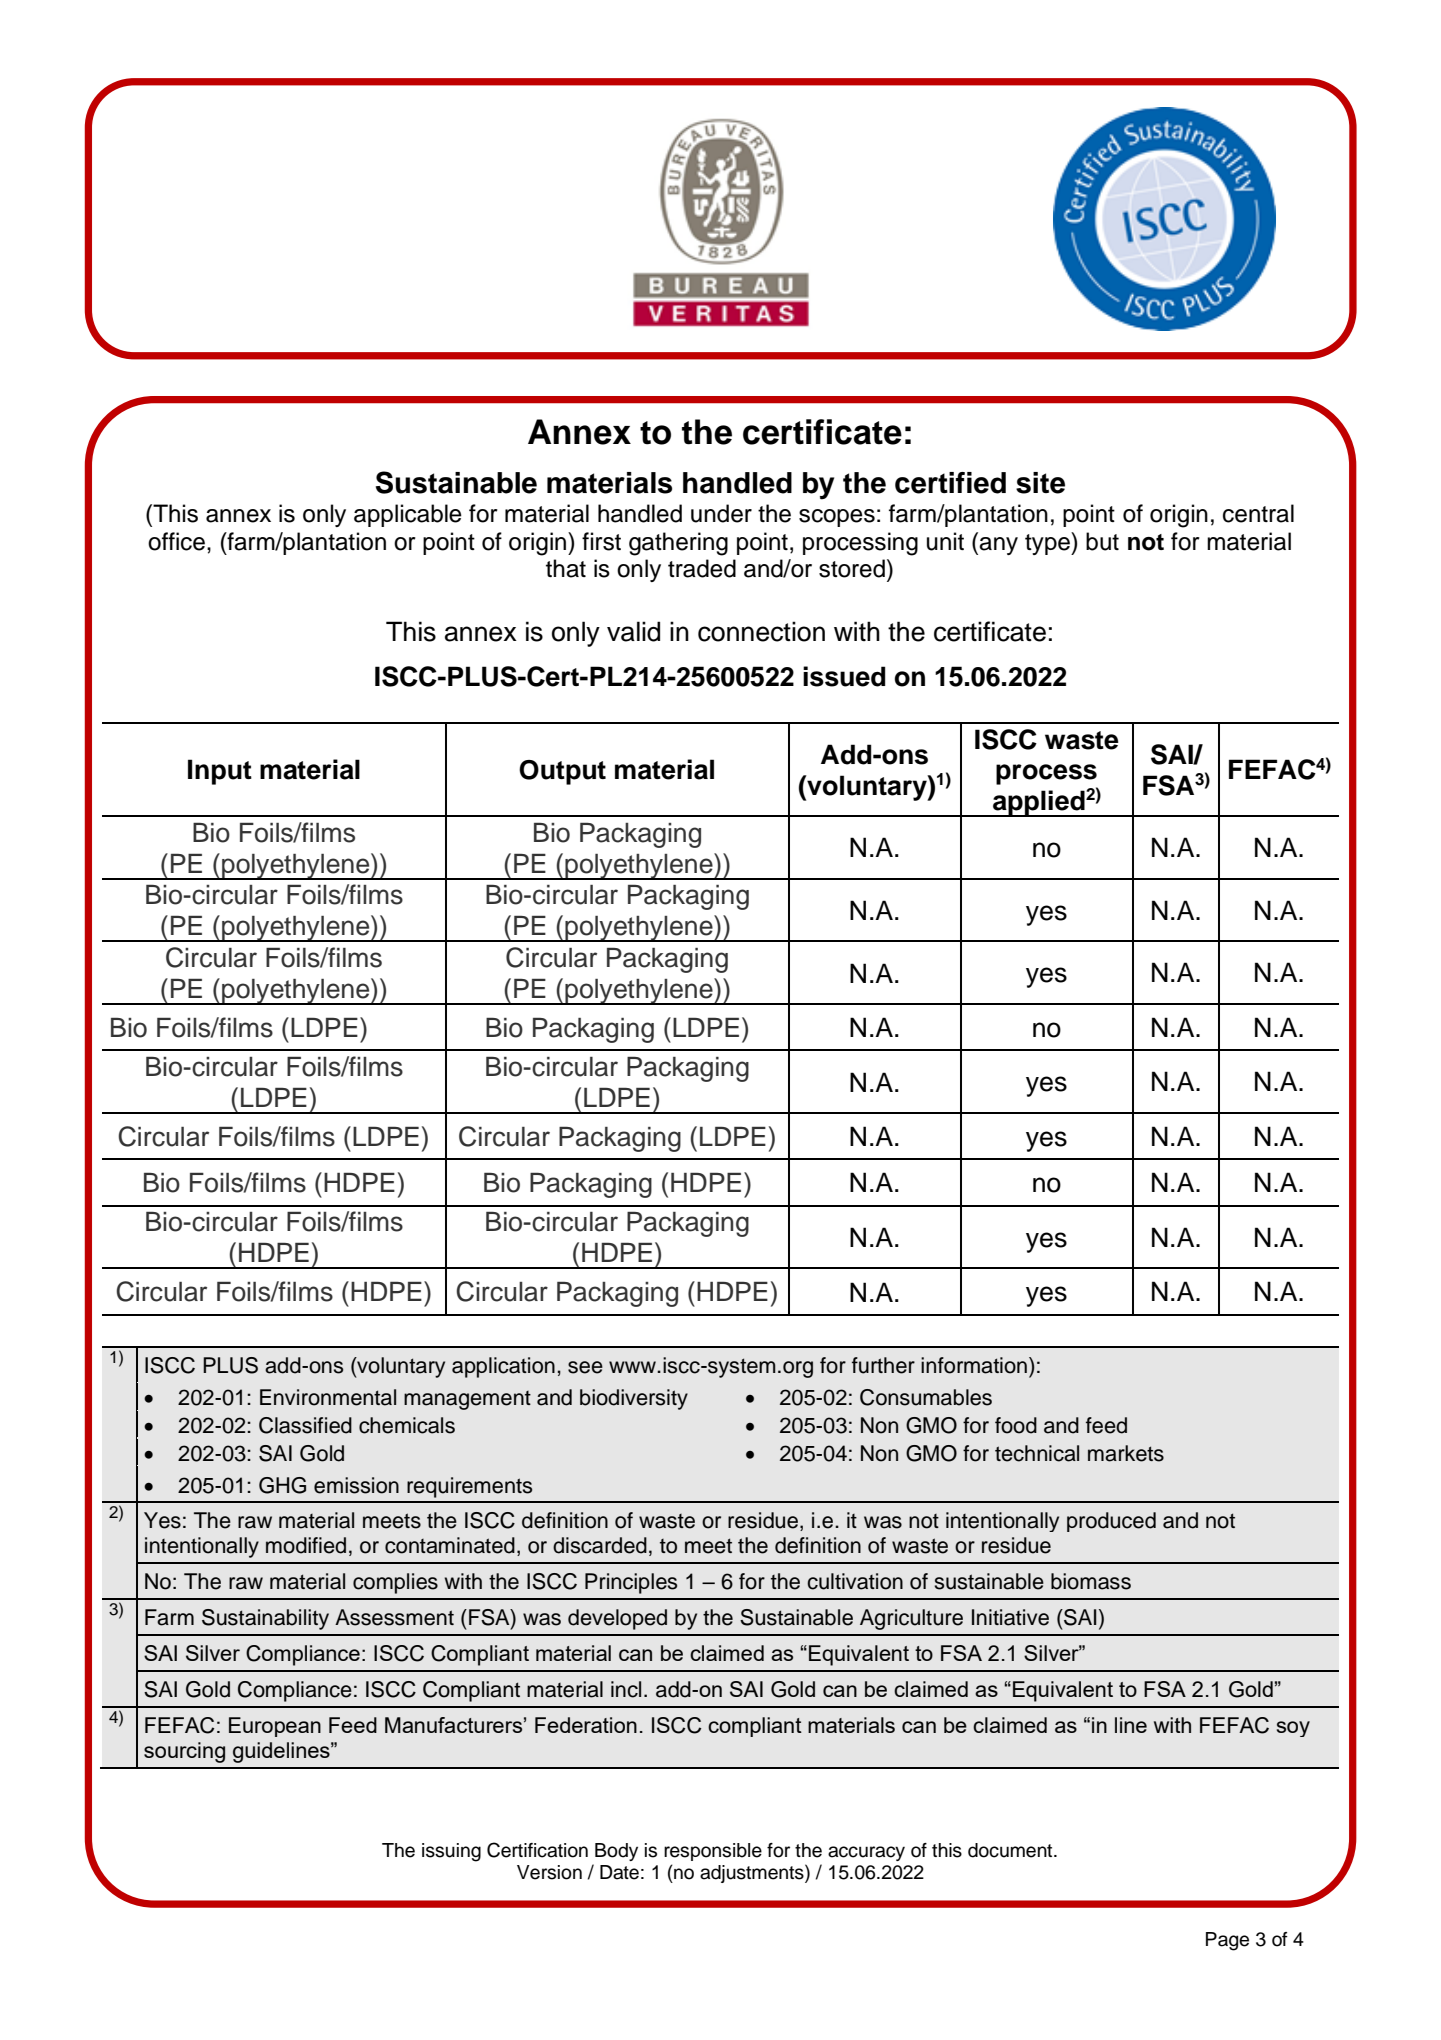 This screenshot has height=2040, width=1441. I want to click on information, so click(974, 1365).
